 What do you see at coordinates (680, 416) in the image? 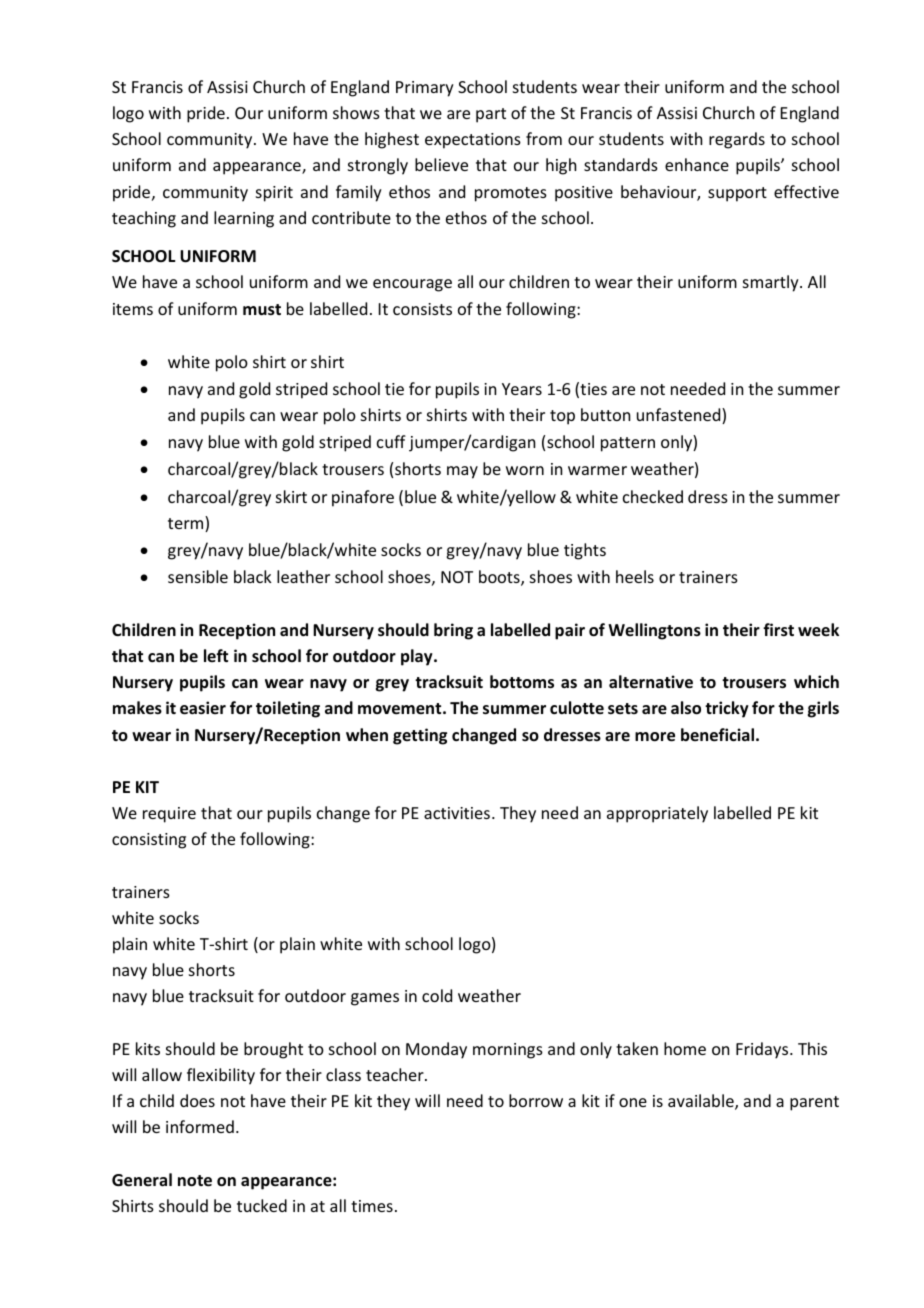
I see `unfastened` at bounding box center [680, 416].
